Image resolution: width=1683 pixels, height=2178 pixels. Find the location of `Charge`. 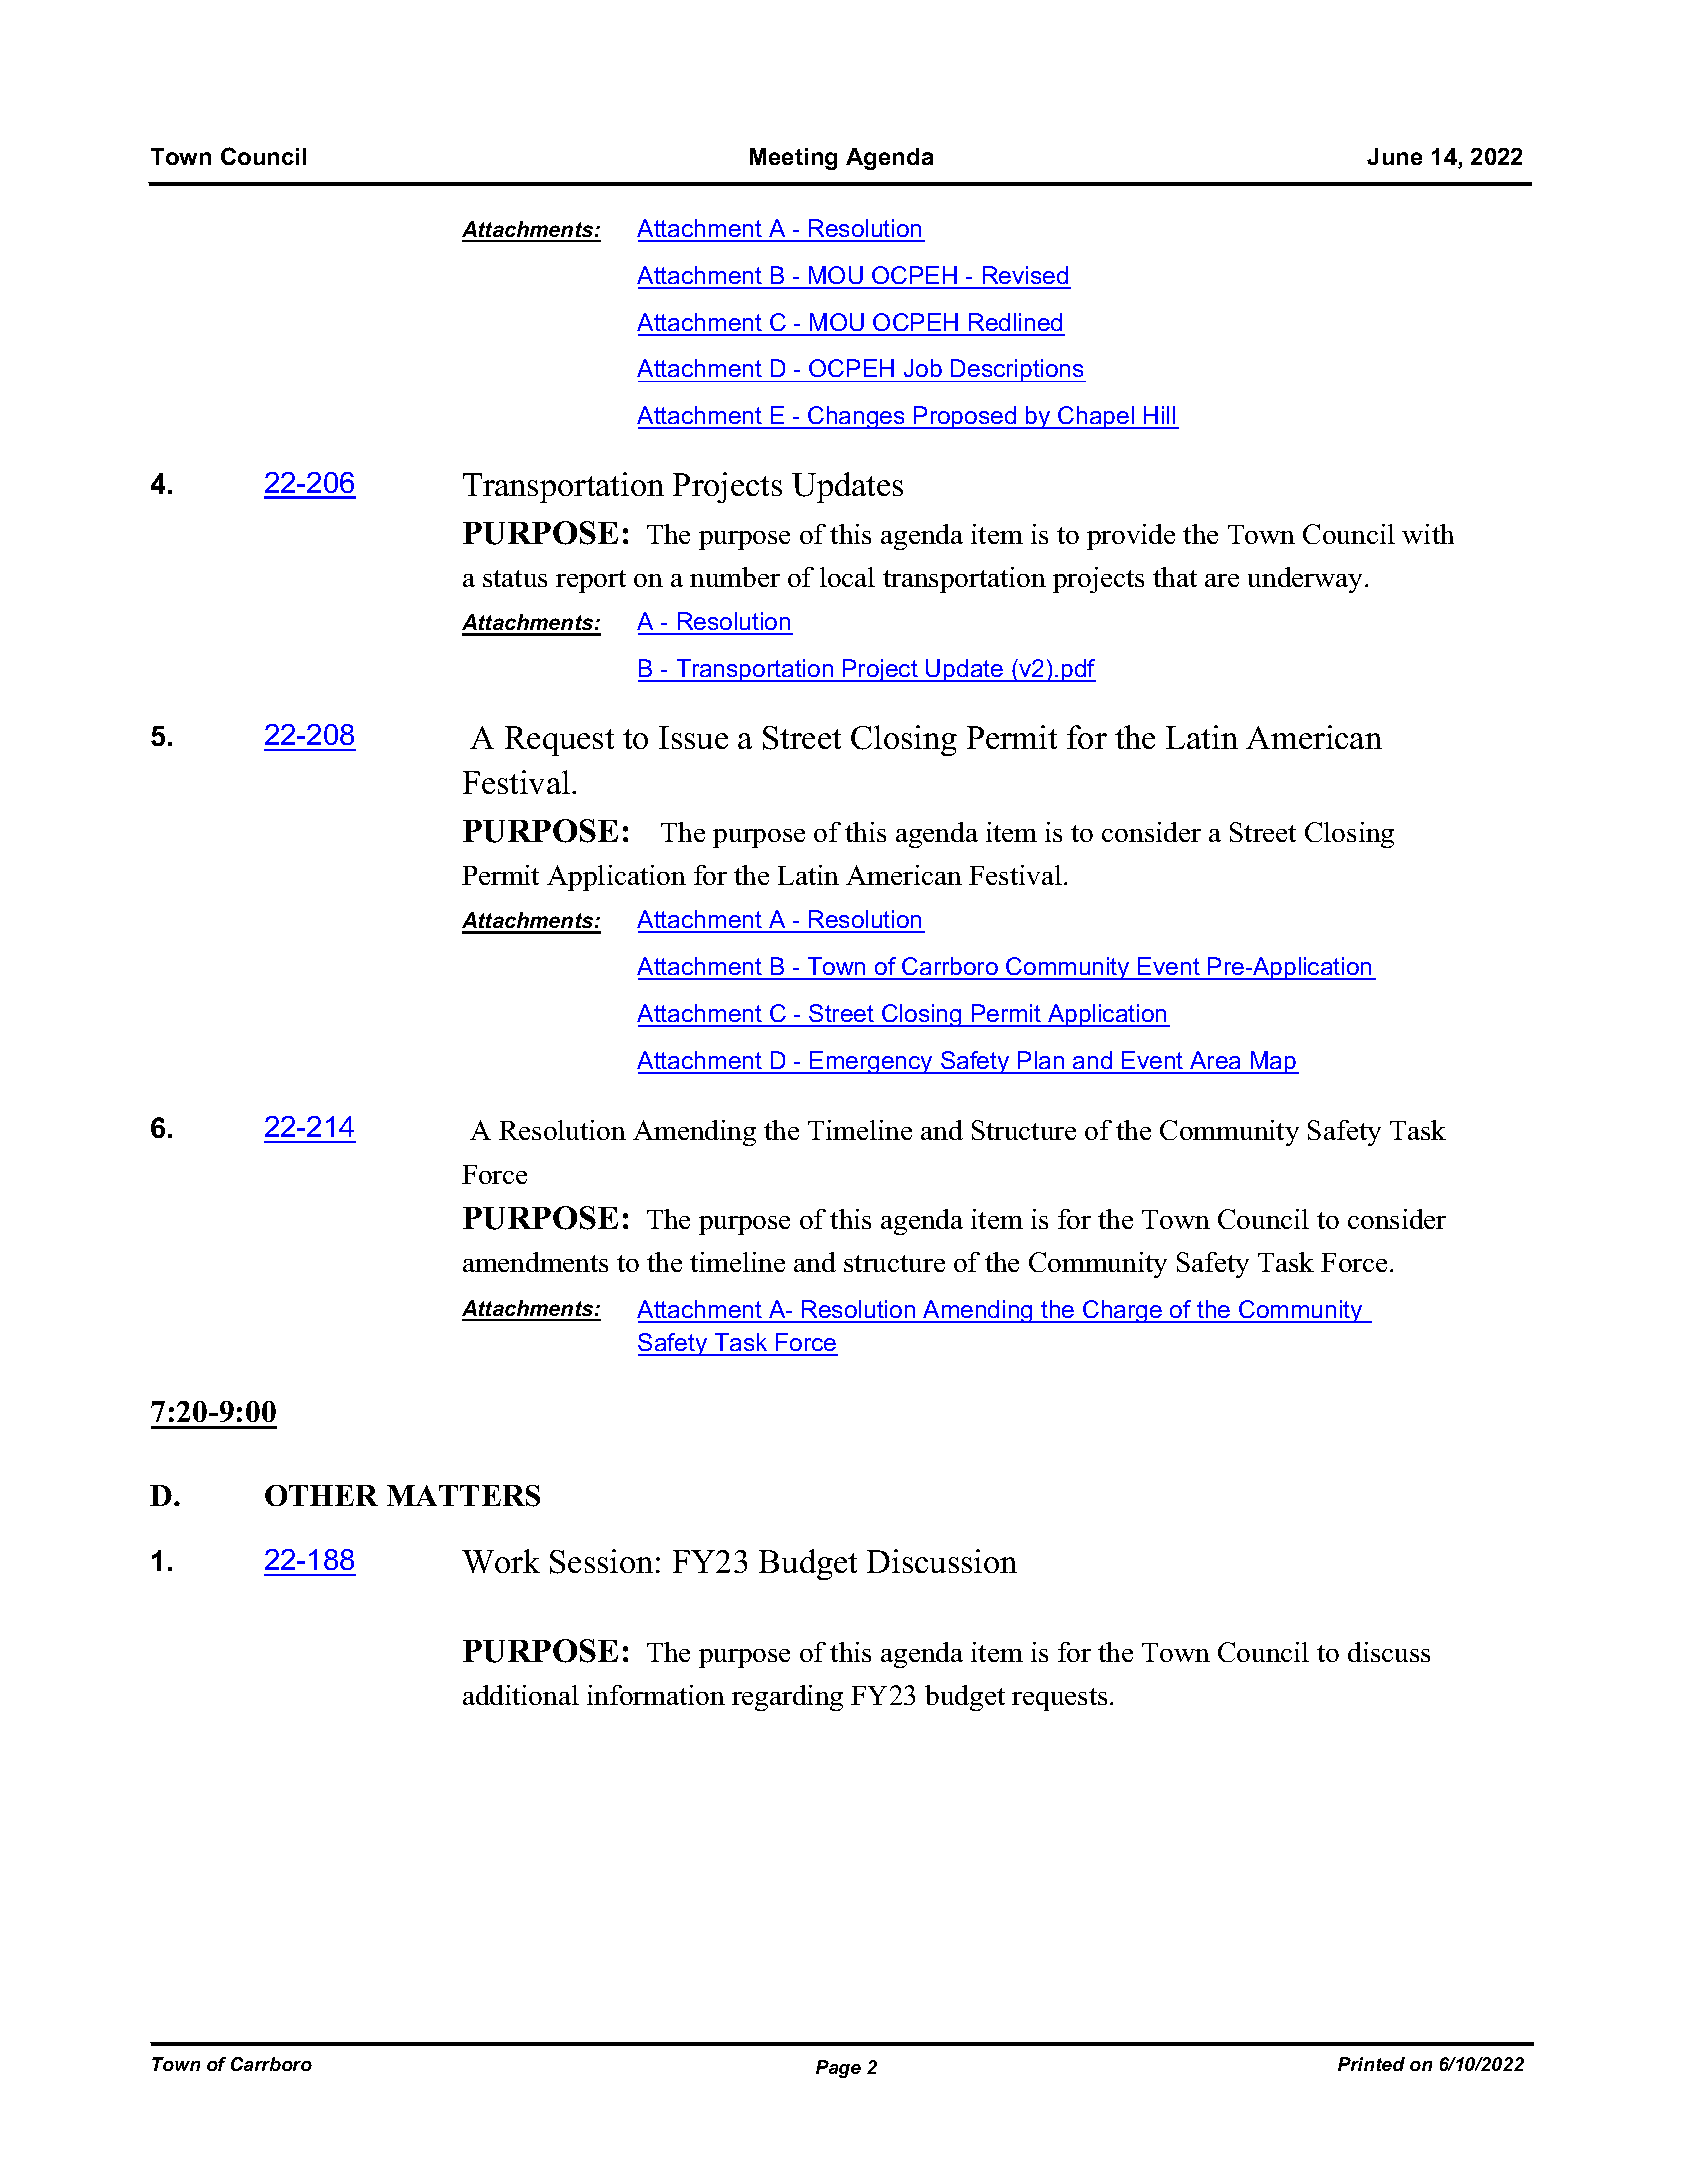

Charge is located at coordinates (1122, 1311).
